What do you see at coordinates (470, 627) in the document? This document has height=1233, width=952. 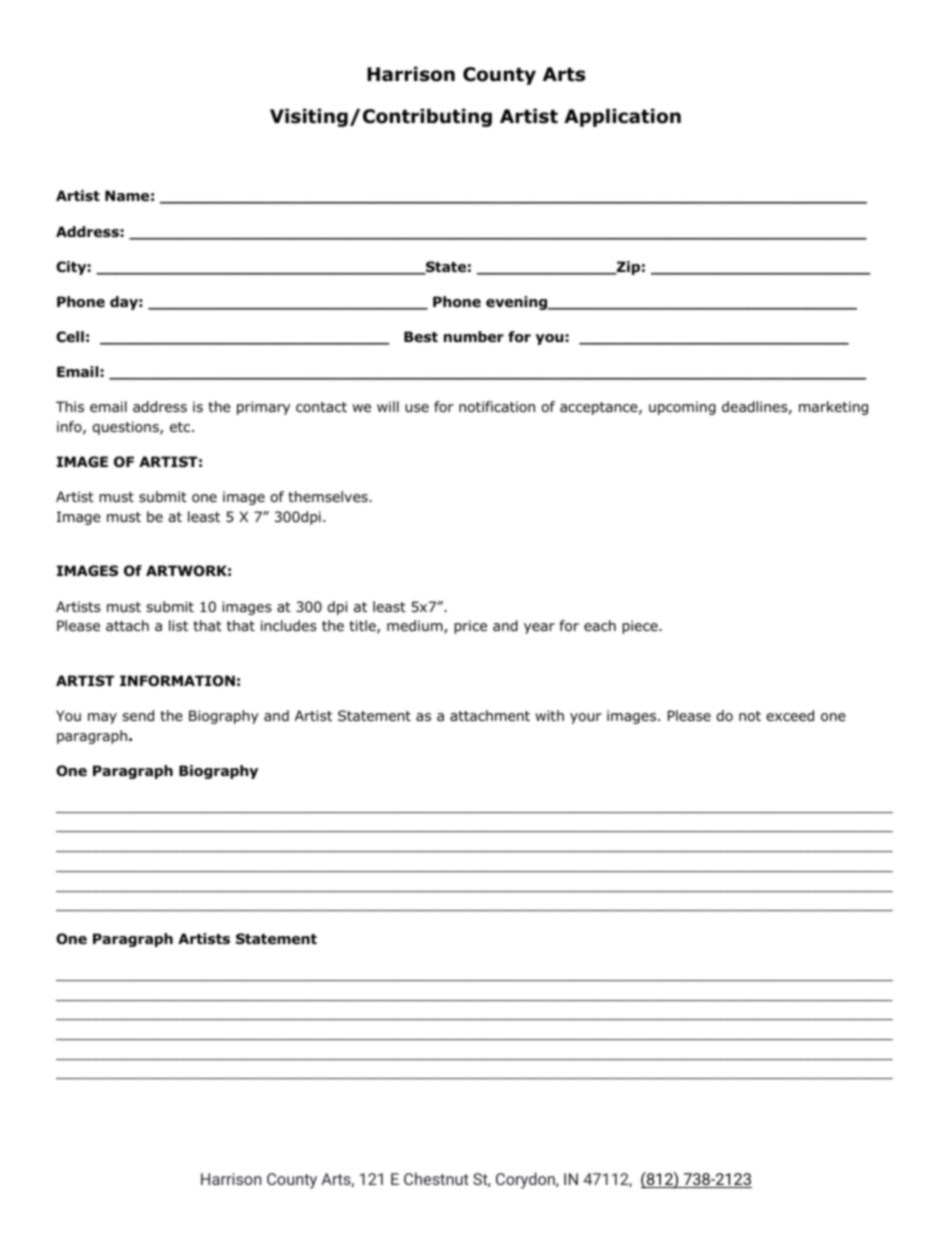 I see `price` at bounding box center [470, 627].
